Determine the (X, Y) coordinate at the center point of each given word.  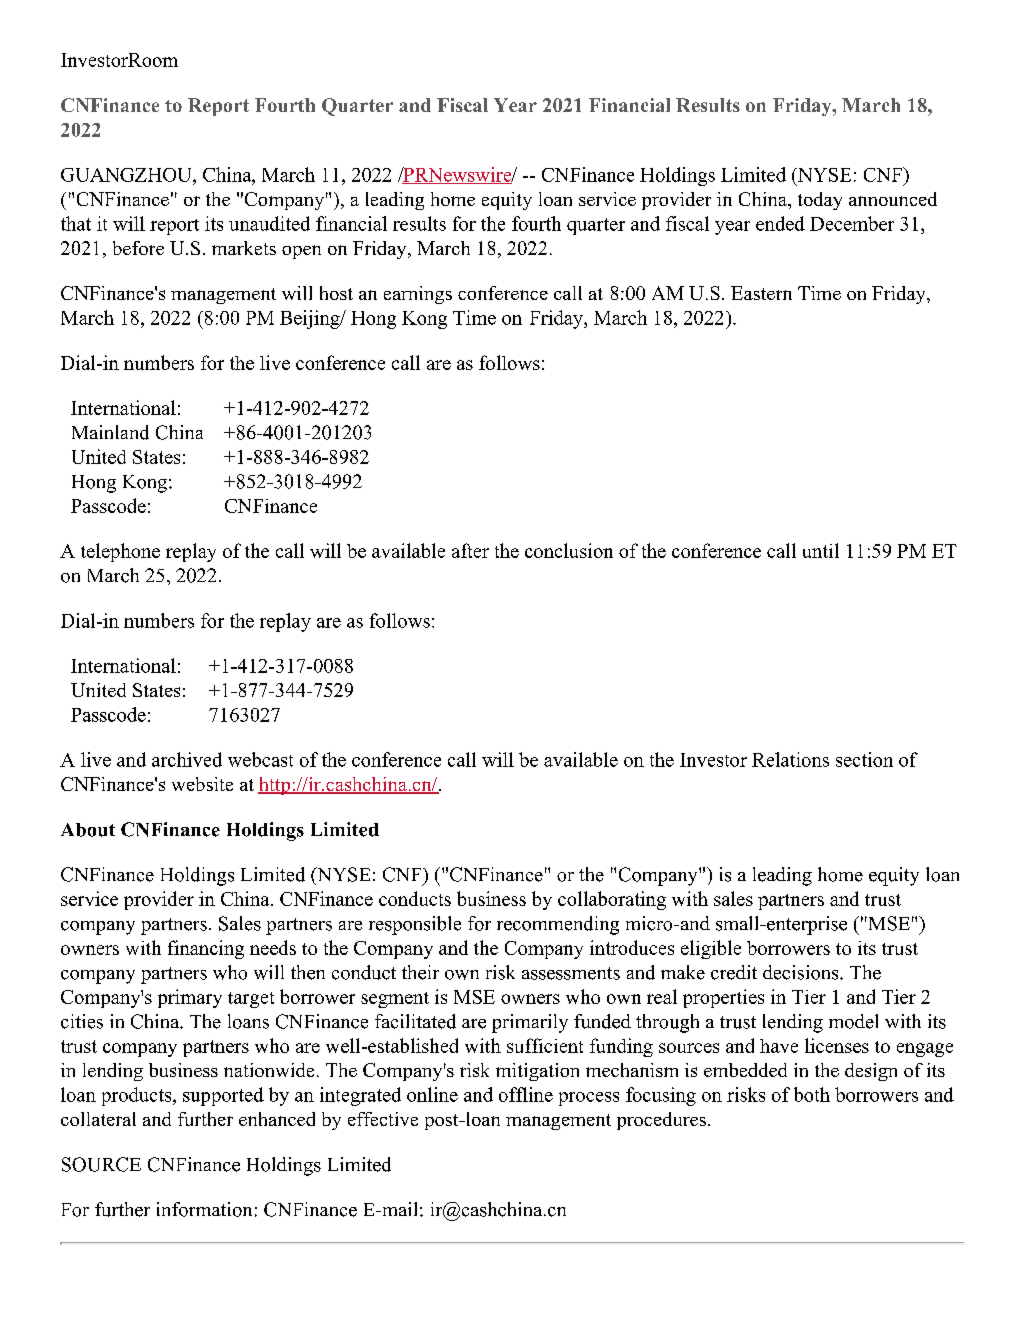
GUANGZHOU (127, 175)
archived (187, 759)
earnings (418, 295)
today (820, 201)
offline (526, 1094)
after (470, 550)
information (204, 1209)
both (812, 1094)
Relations (790, 759)
